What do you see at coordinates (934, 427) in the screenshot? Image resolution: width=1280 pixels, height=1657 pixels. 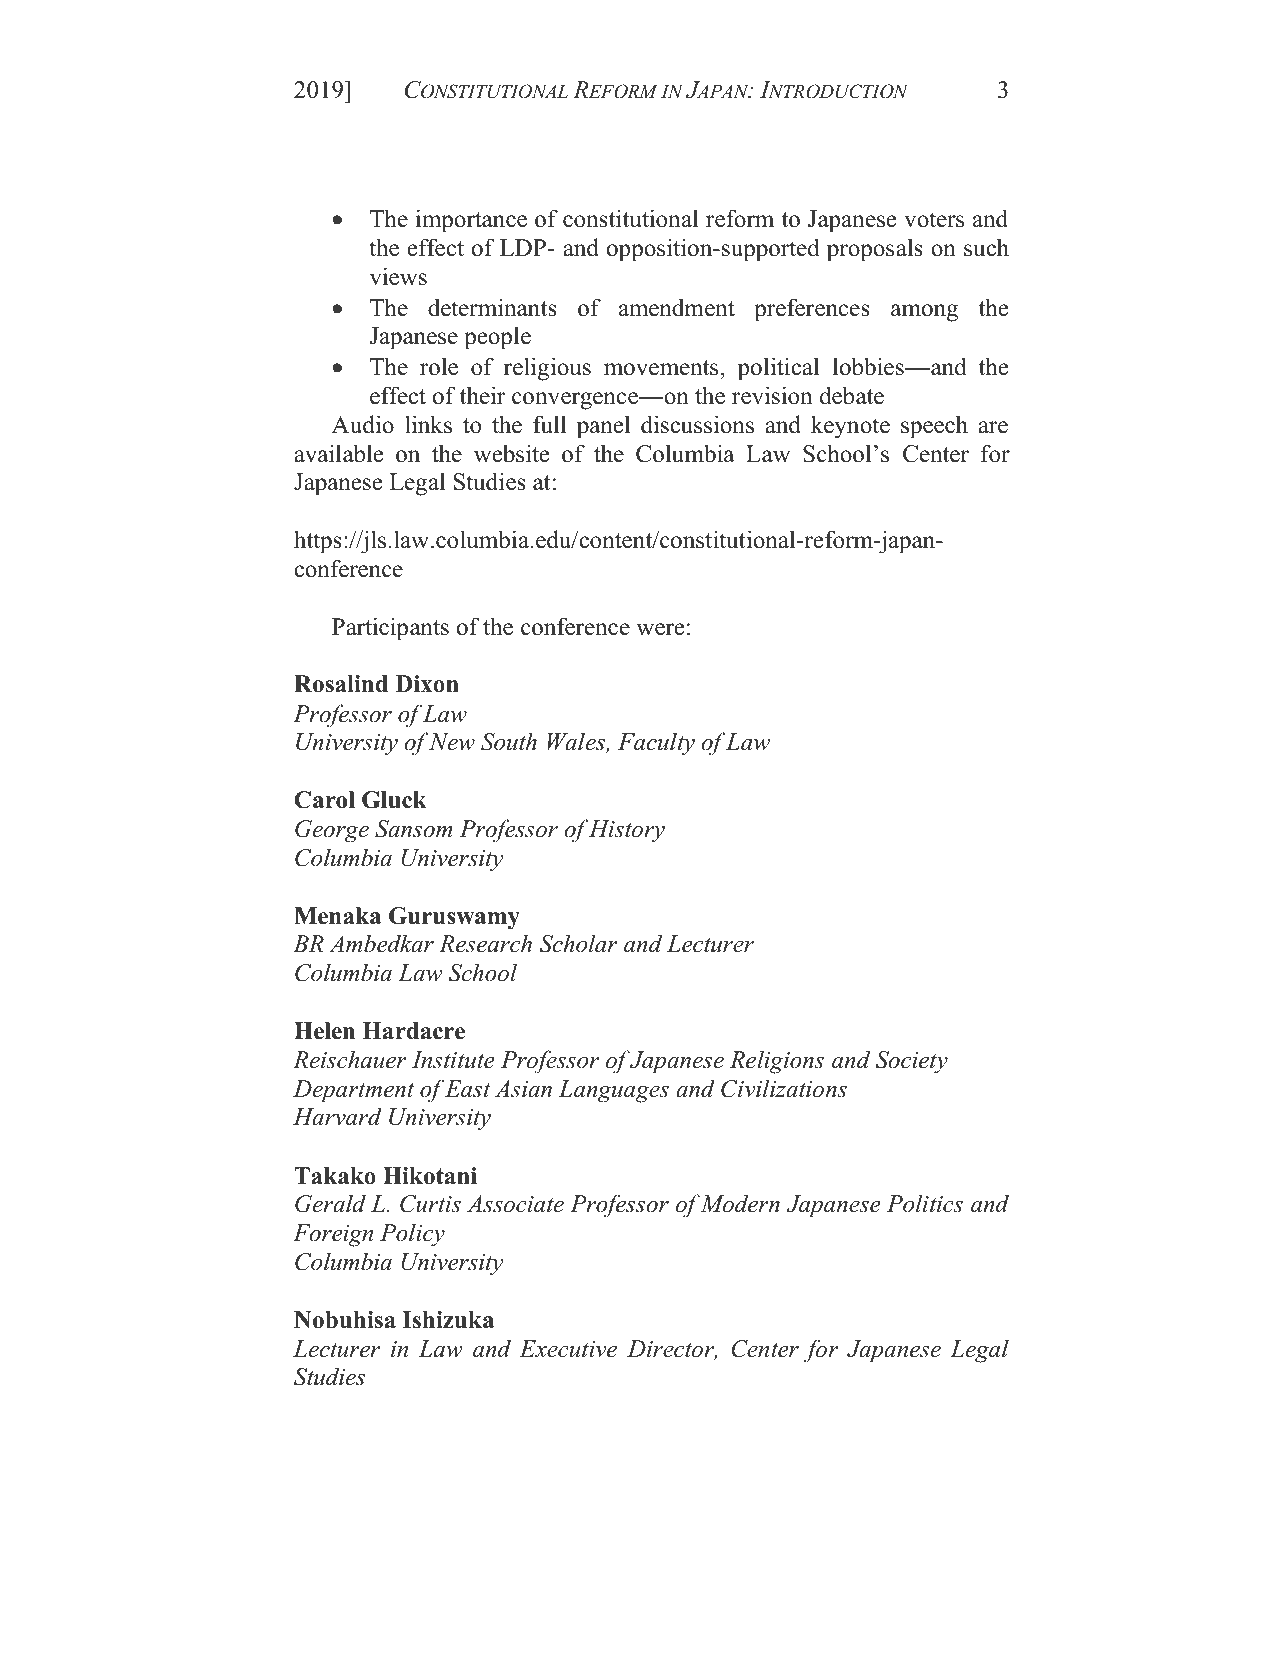 I see `speech` at bounding box center [934, 427].
